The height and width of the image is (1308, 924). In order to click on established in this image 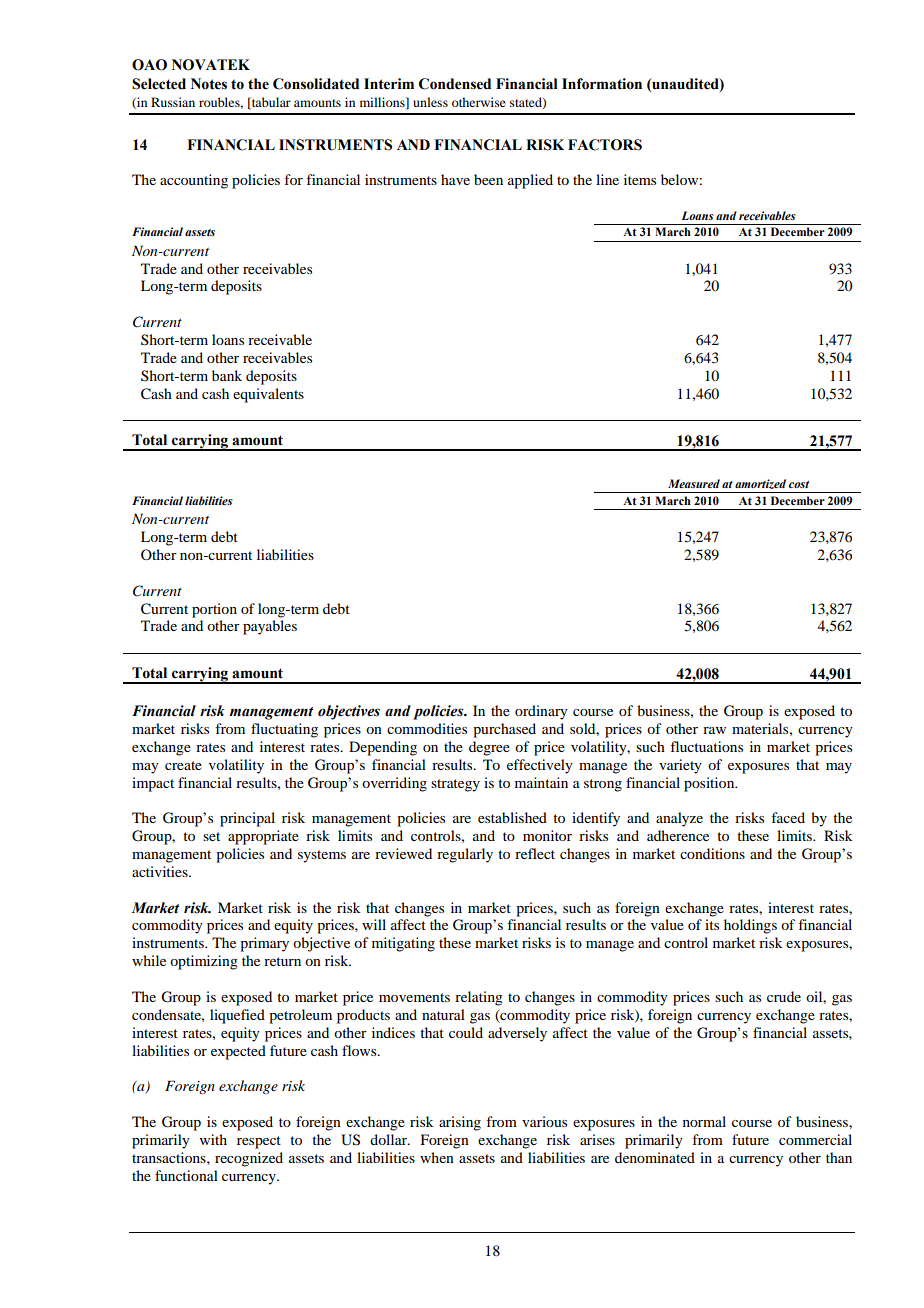, I will do `click(512, 817)`.
